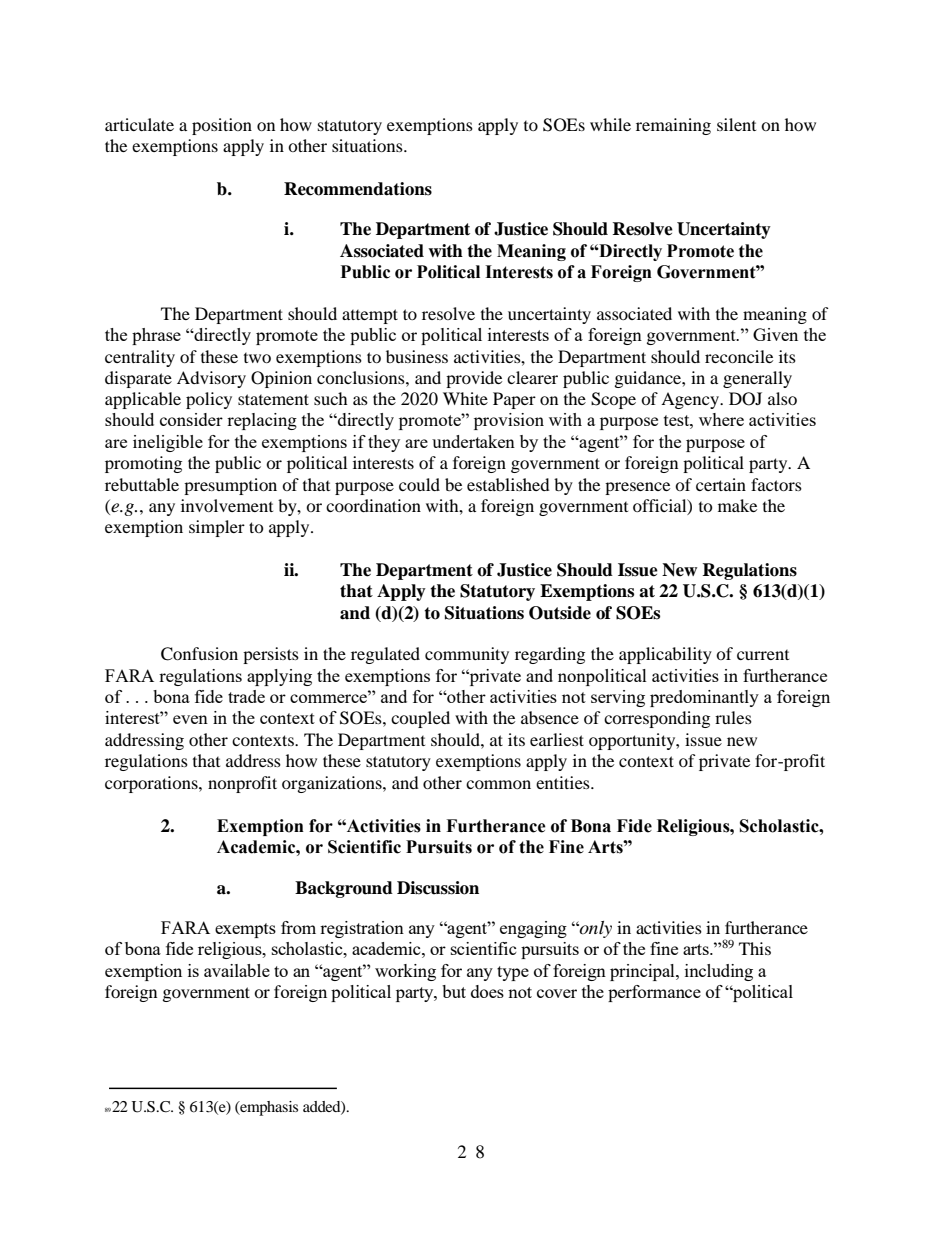 This document has width=952, height=1233. What do you see at coordinates (358, 189) in the document?
I see `Recommendations` at bounding box center [358, 189].
